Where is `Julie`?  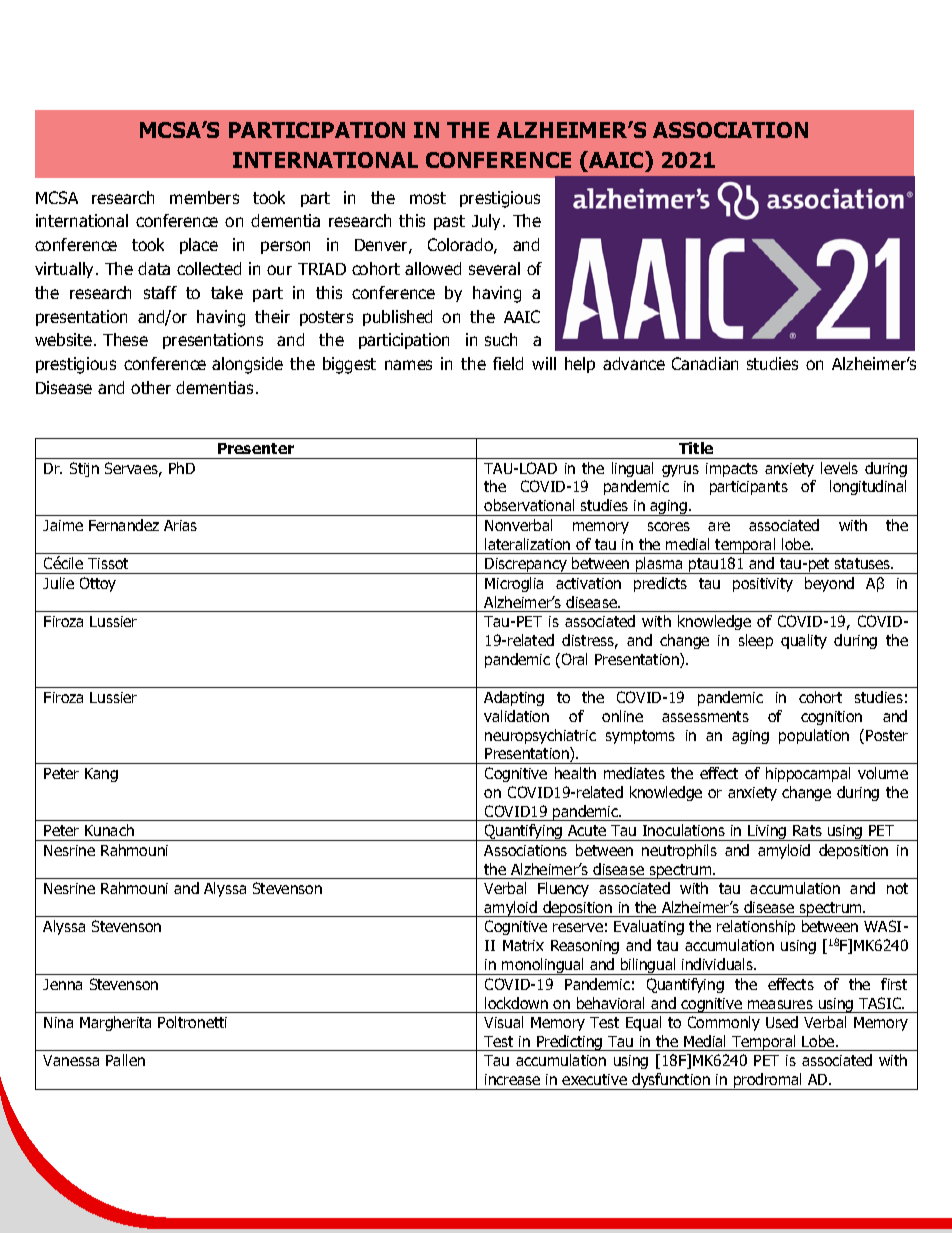
Julie is located at coordinates (58, 583).
